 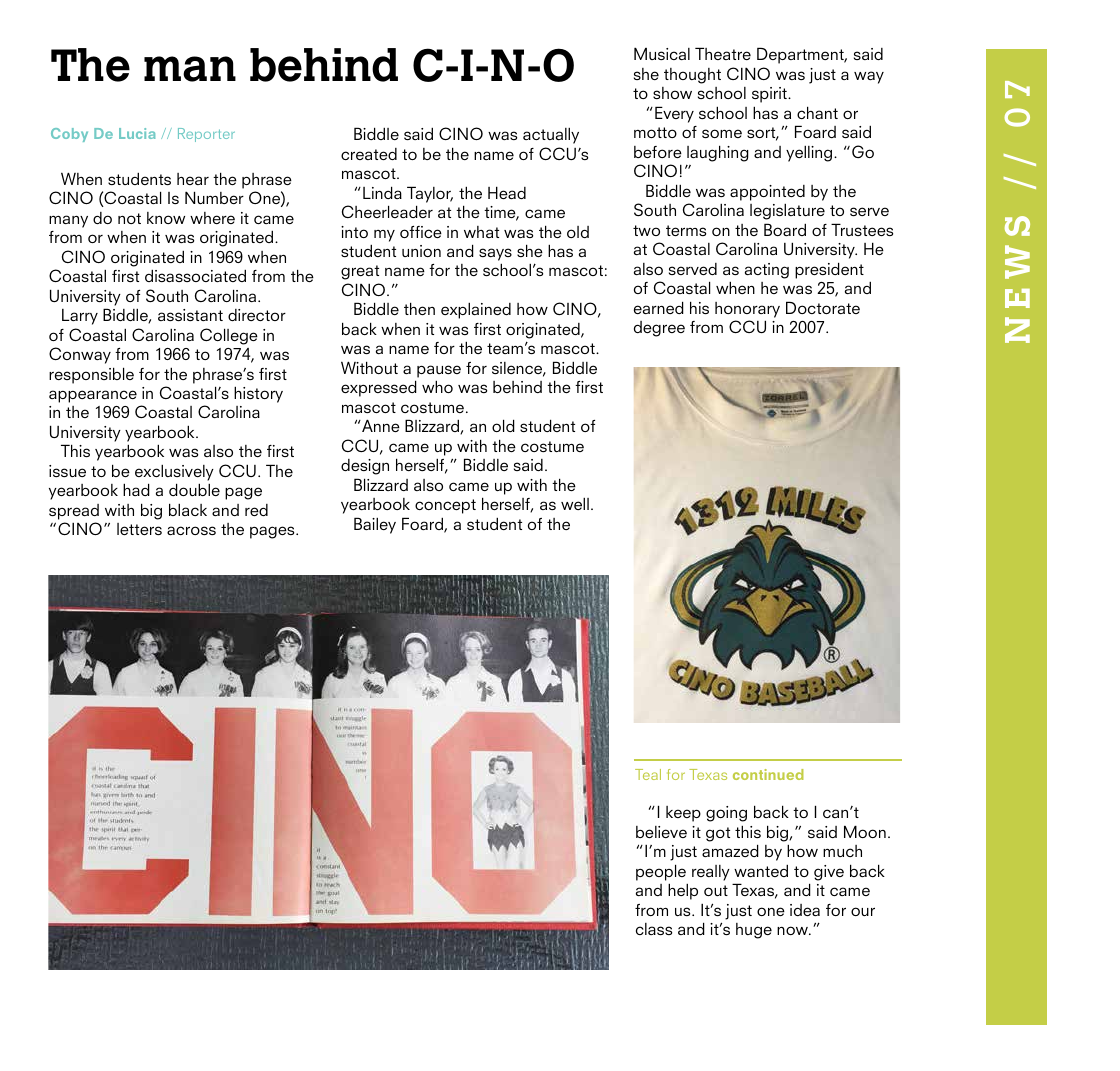 What do you see at coordinates (136, 489) in the screenshot?
I see `had` at bounding box center [136, 489].
